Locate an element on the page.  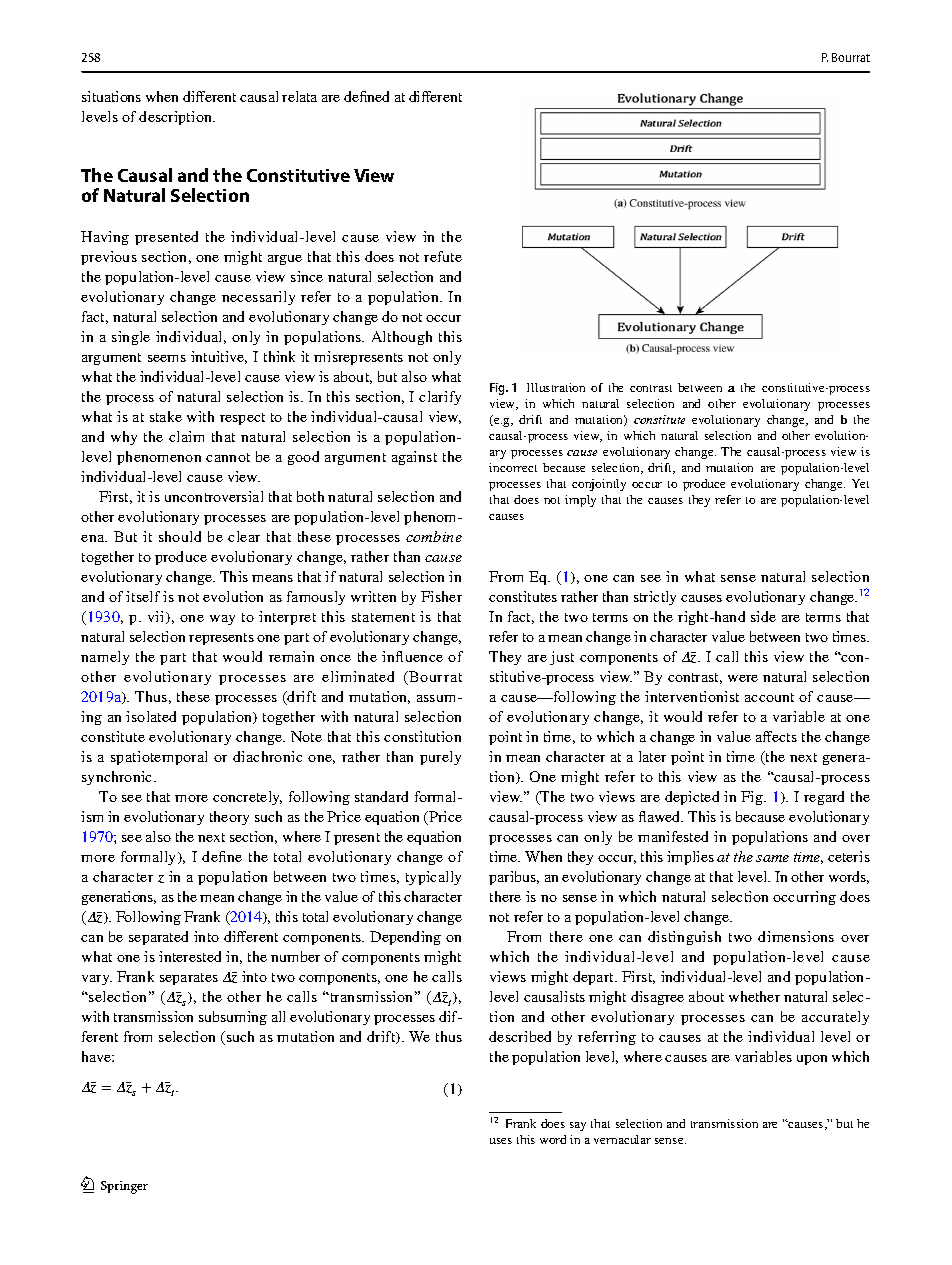
refute is located at coordinates (443, 256).
